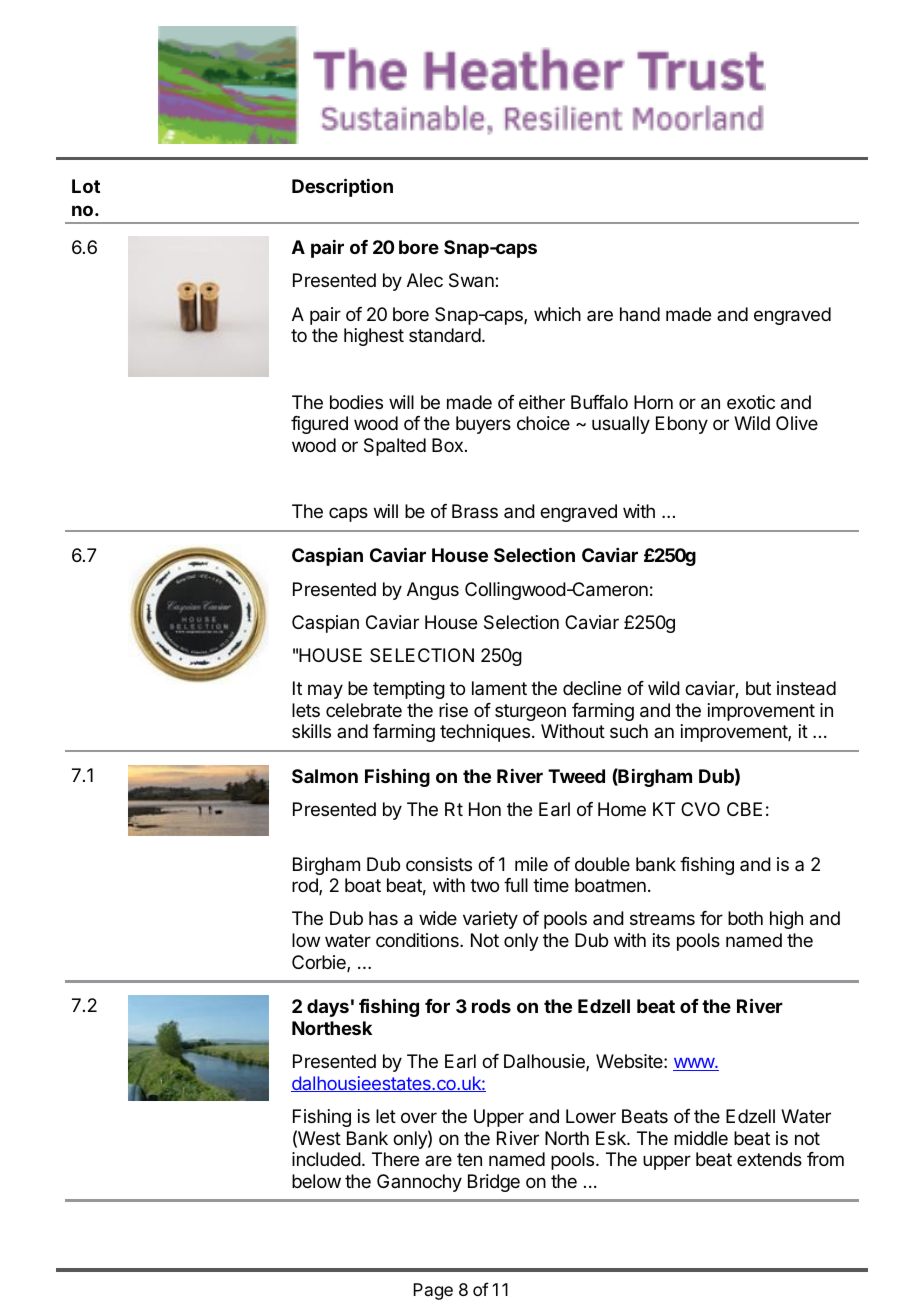 This image has width=924, height=1308. I want to click on Lot, so click(86, 186).
